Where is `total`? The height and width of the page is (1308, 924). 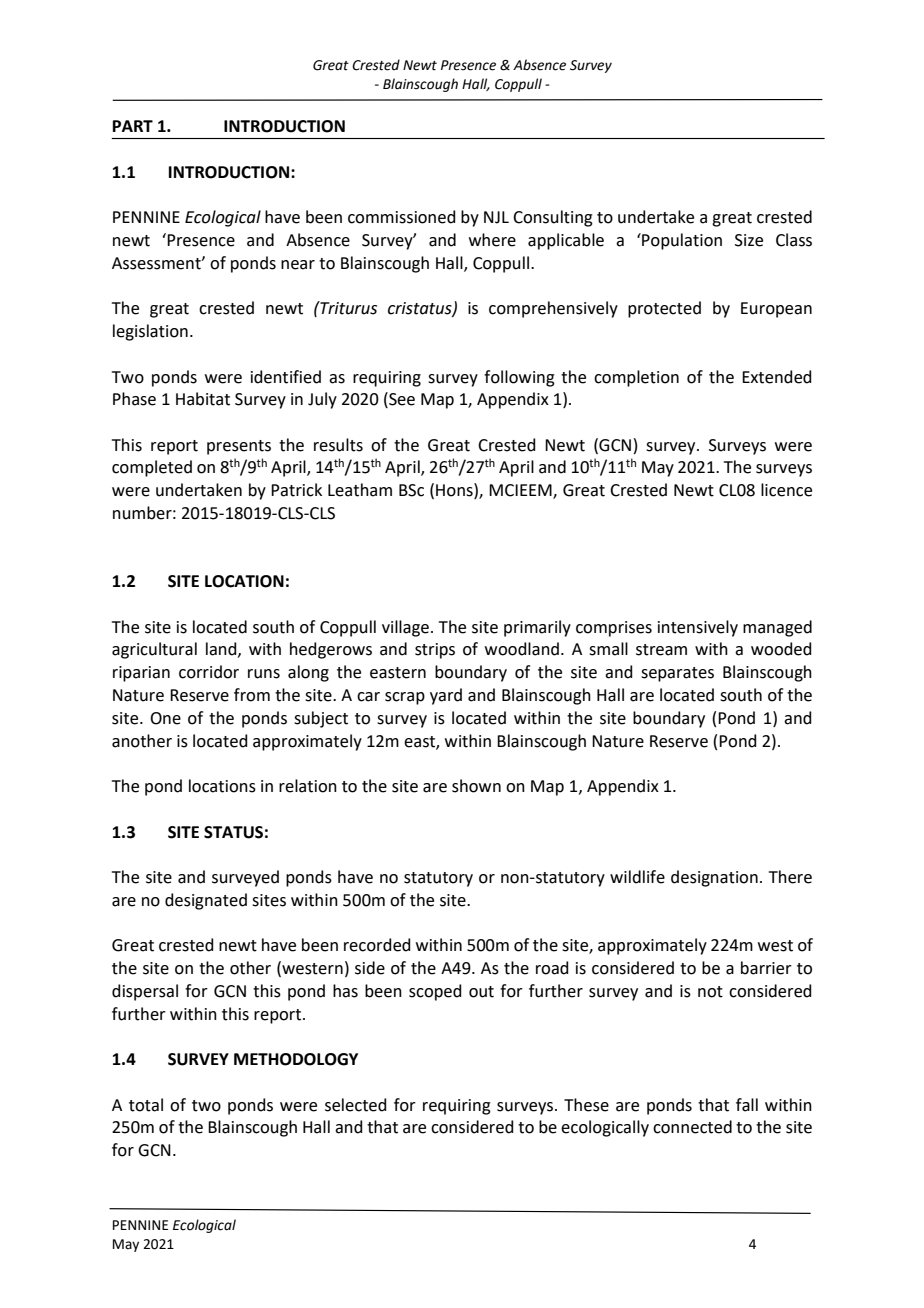
total is located at coordinates (146, 1105).
